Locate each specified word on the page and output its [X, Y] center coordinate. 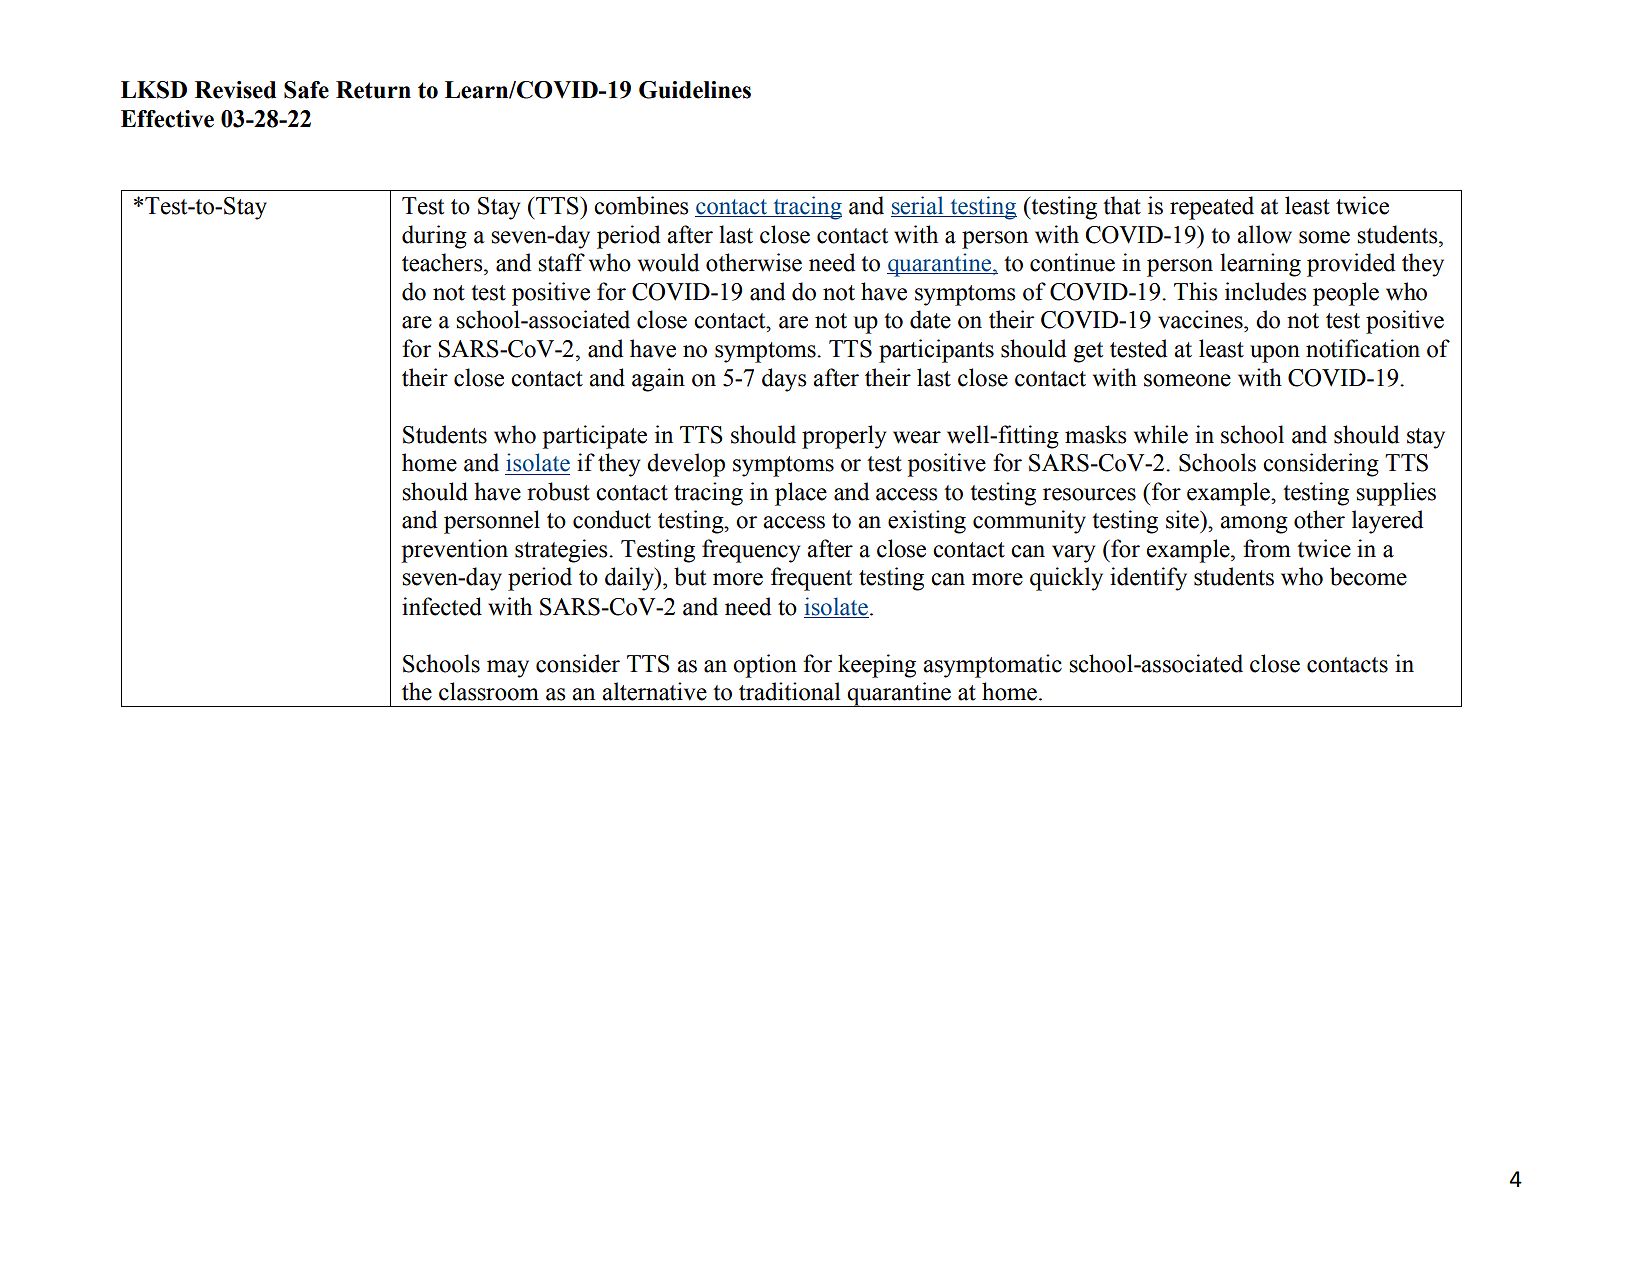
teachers [443, 262]
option [765, 666]
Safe [306, 90]
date [930, 319]
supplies [1396, 494]
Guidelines [695, 90]
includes [1266, 291]
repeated [1212, 208]
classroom [489, 691]
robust [558, 491]
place [801, 494]
